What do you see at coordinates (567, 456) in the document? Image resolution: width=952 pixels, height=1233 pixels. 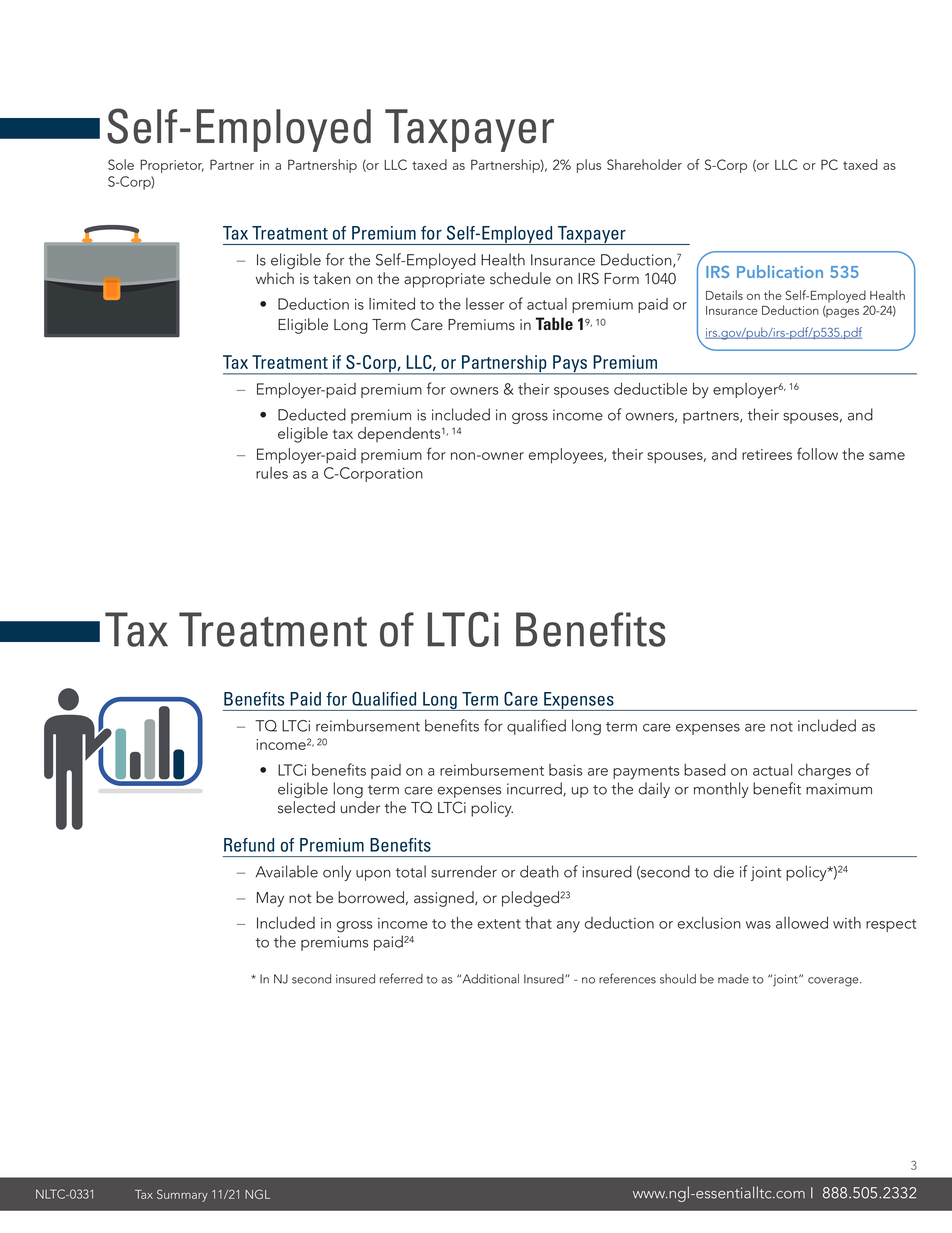 I see `employees` at bounding box center [567, 456].
